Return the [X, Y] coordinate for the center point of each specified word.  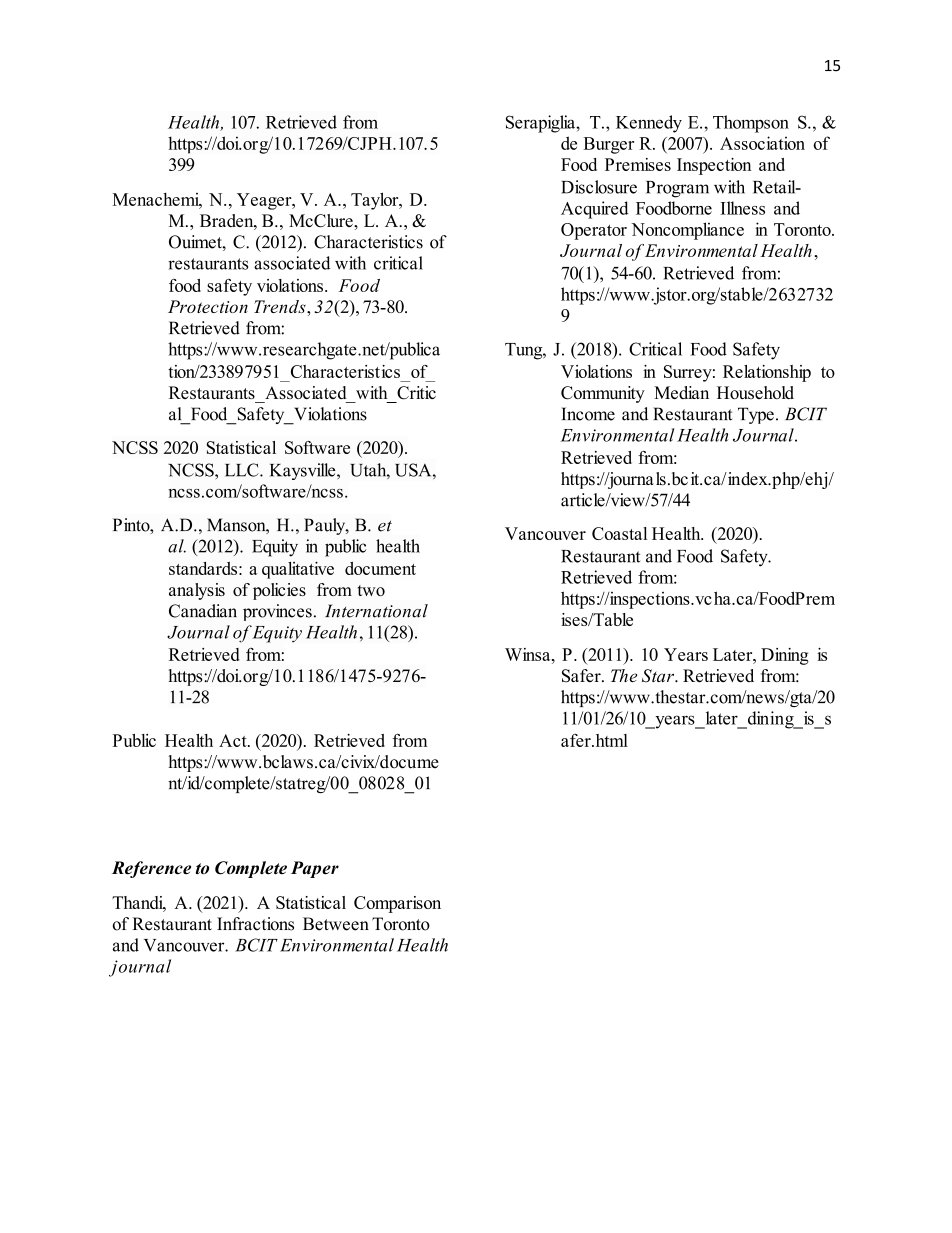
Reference [151, 869]
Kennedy [649, 124]
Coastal [619, 533]
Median [681, 392]
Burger [608, 145]
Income [588, 414]
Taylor [376, 201]
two [371, 590]
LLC [243, 470]
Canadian [203, 611]
